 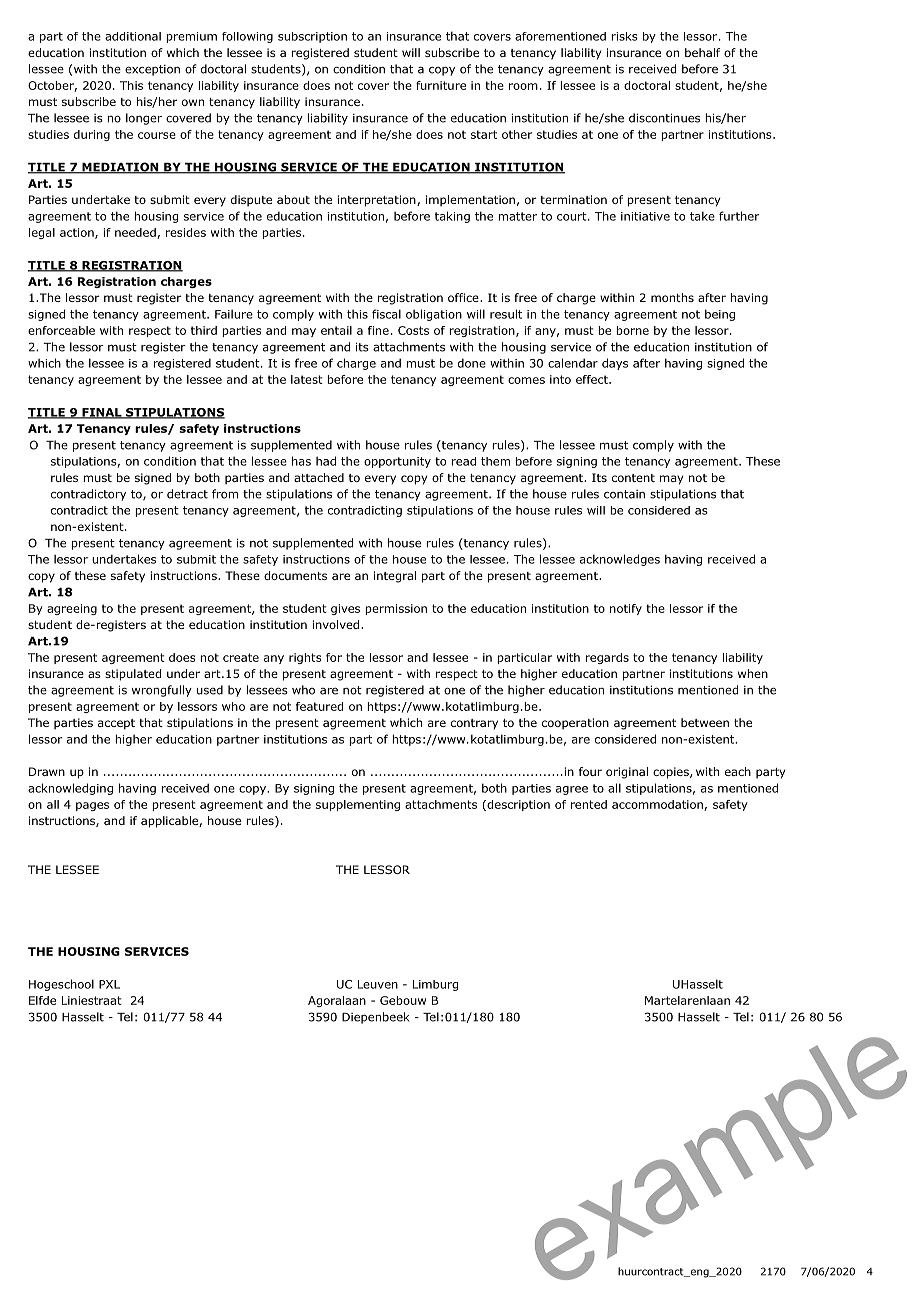 I want to click on furniture, so click(x=441, y=85).
